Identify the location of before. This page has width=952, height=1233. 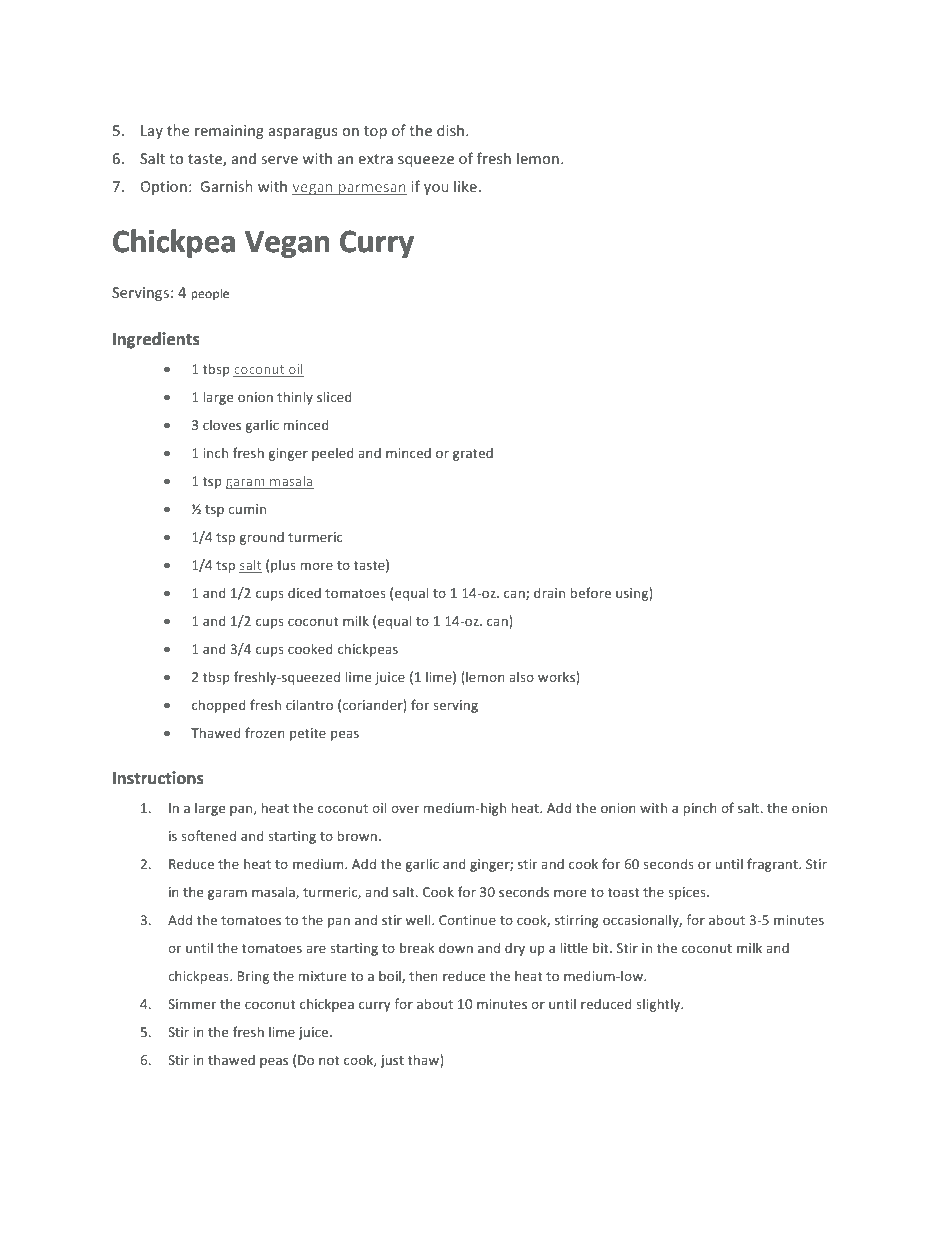
(590, 592).
